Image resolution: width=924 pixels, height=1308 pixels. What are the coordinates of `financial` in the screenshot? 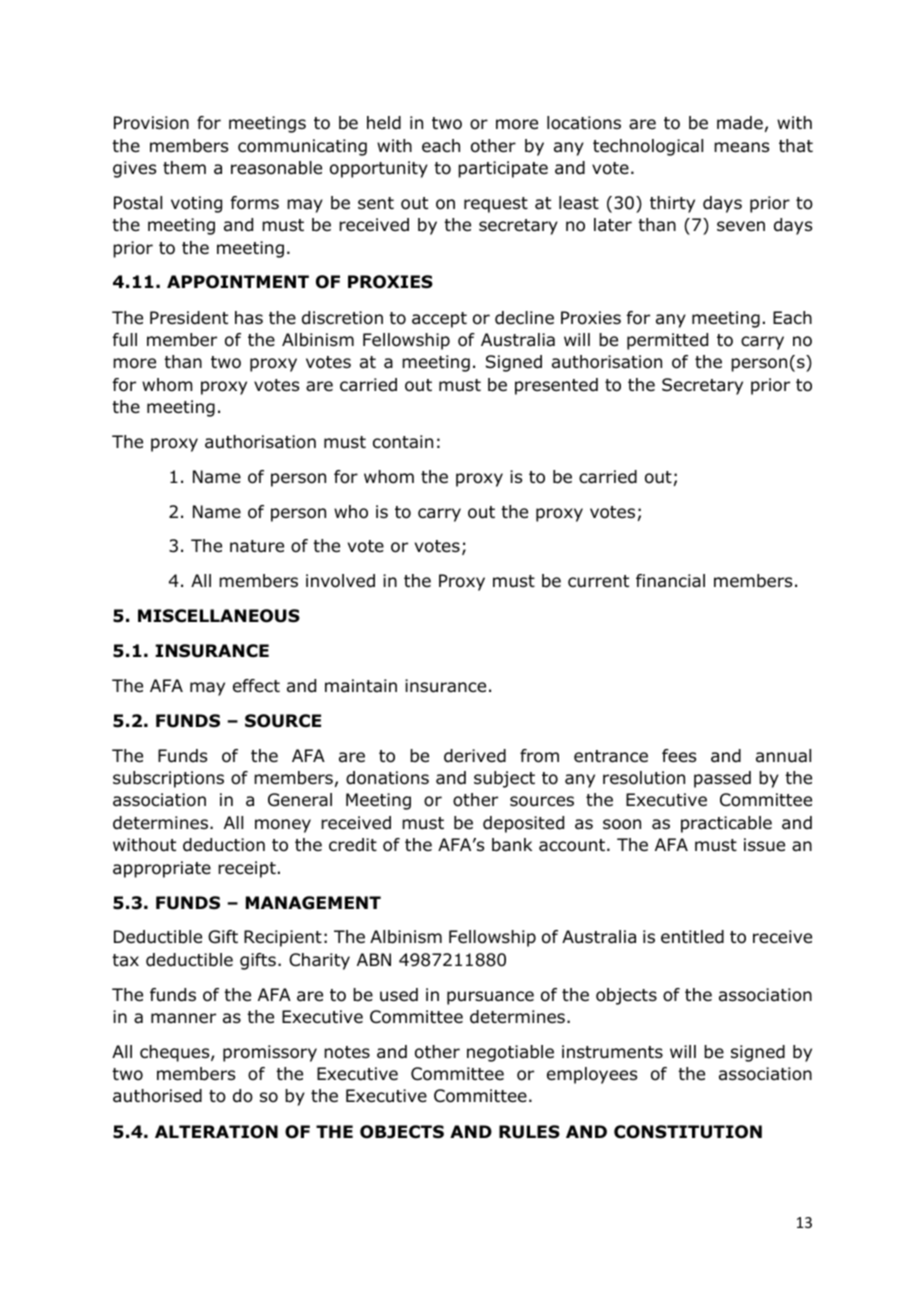 It's located at (670, 581).
